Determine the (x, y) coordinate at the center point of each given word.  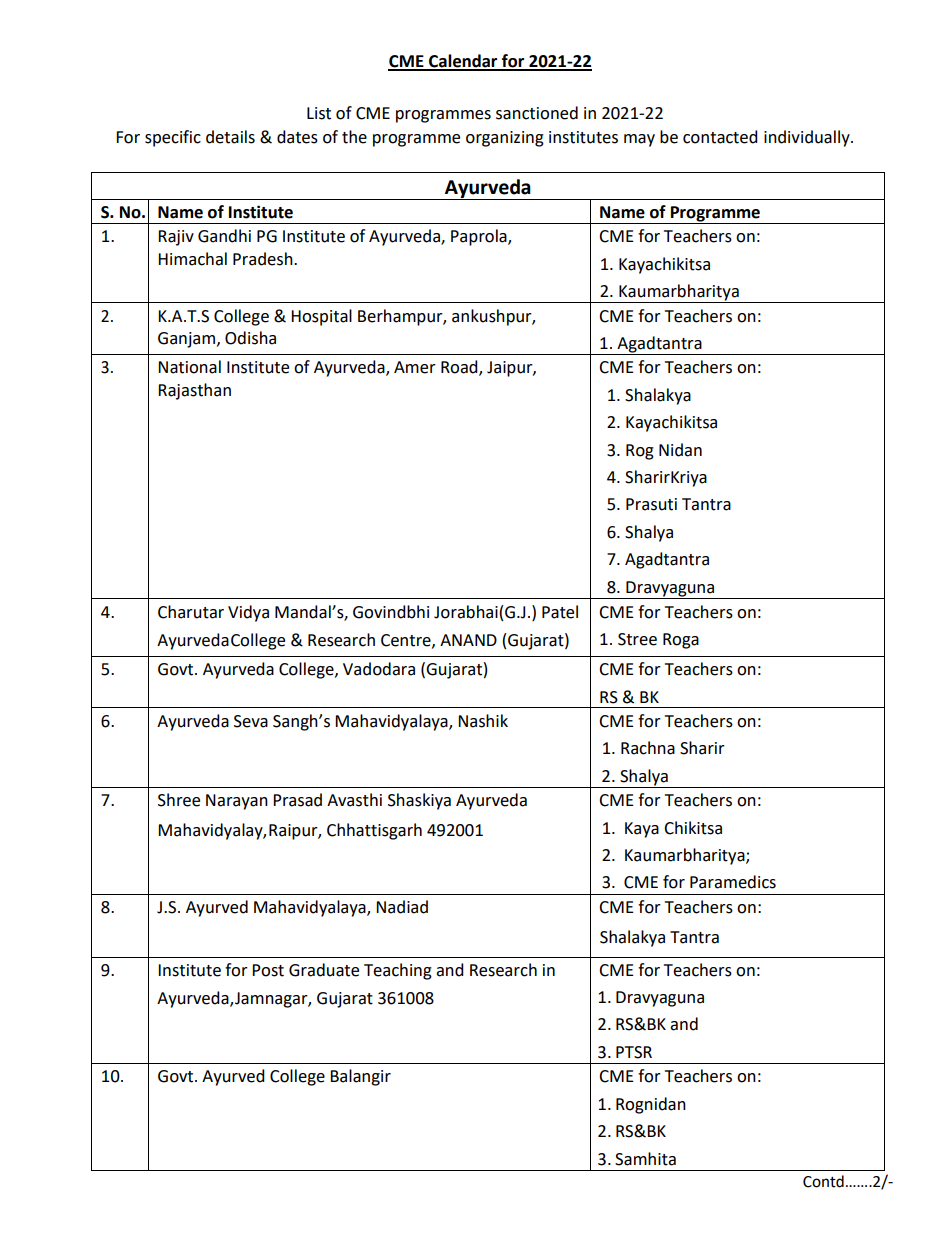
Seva (251, 721)
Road (460, 368)
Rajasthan (194, 391)
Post (268, 970)
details (230, 137)
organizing (505, 139)
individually (808, 138)
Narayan (237, 802)
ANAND (468, 640)
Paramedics (733, 882)
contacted (720, 137)
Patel (560, 612)
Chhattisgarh (374, 831)
